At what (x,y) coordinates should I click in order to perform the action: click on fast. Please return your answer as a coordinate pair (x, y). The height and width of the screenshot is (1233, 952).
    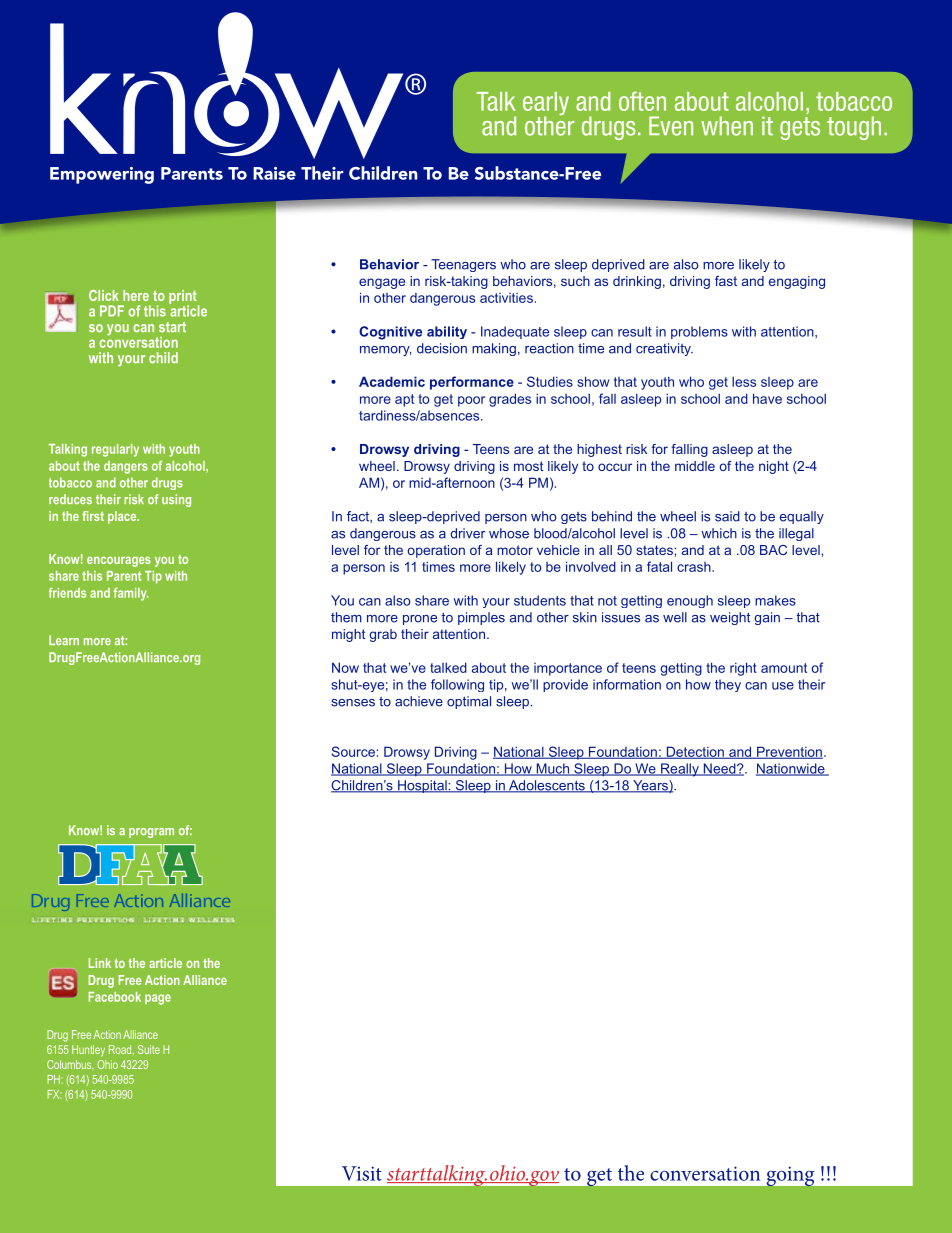
    Looking at the image, I should click on (726, 281).
